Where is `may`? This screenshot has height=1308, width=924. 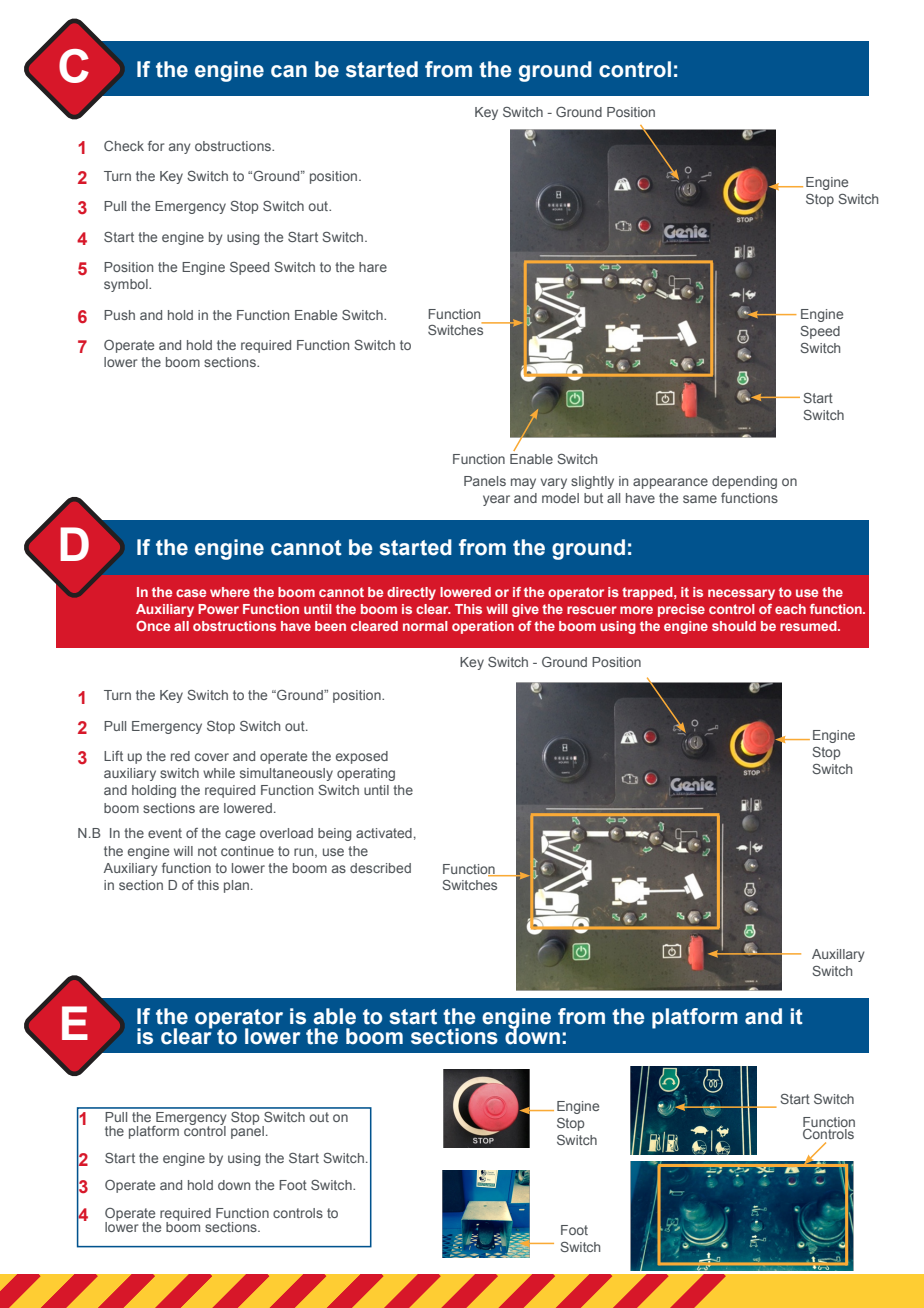
may is located at coordinates (523, 483).
